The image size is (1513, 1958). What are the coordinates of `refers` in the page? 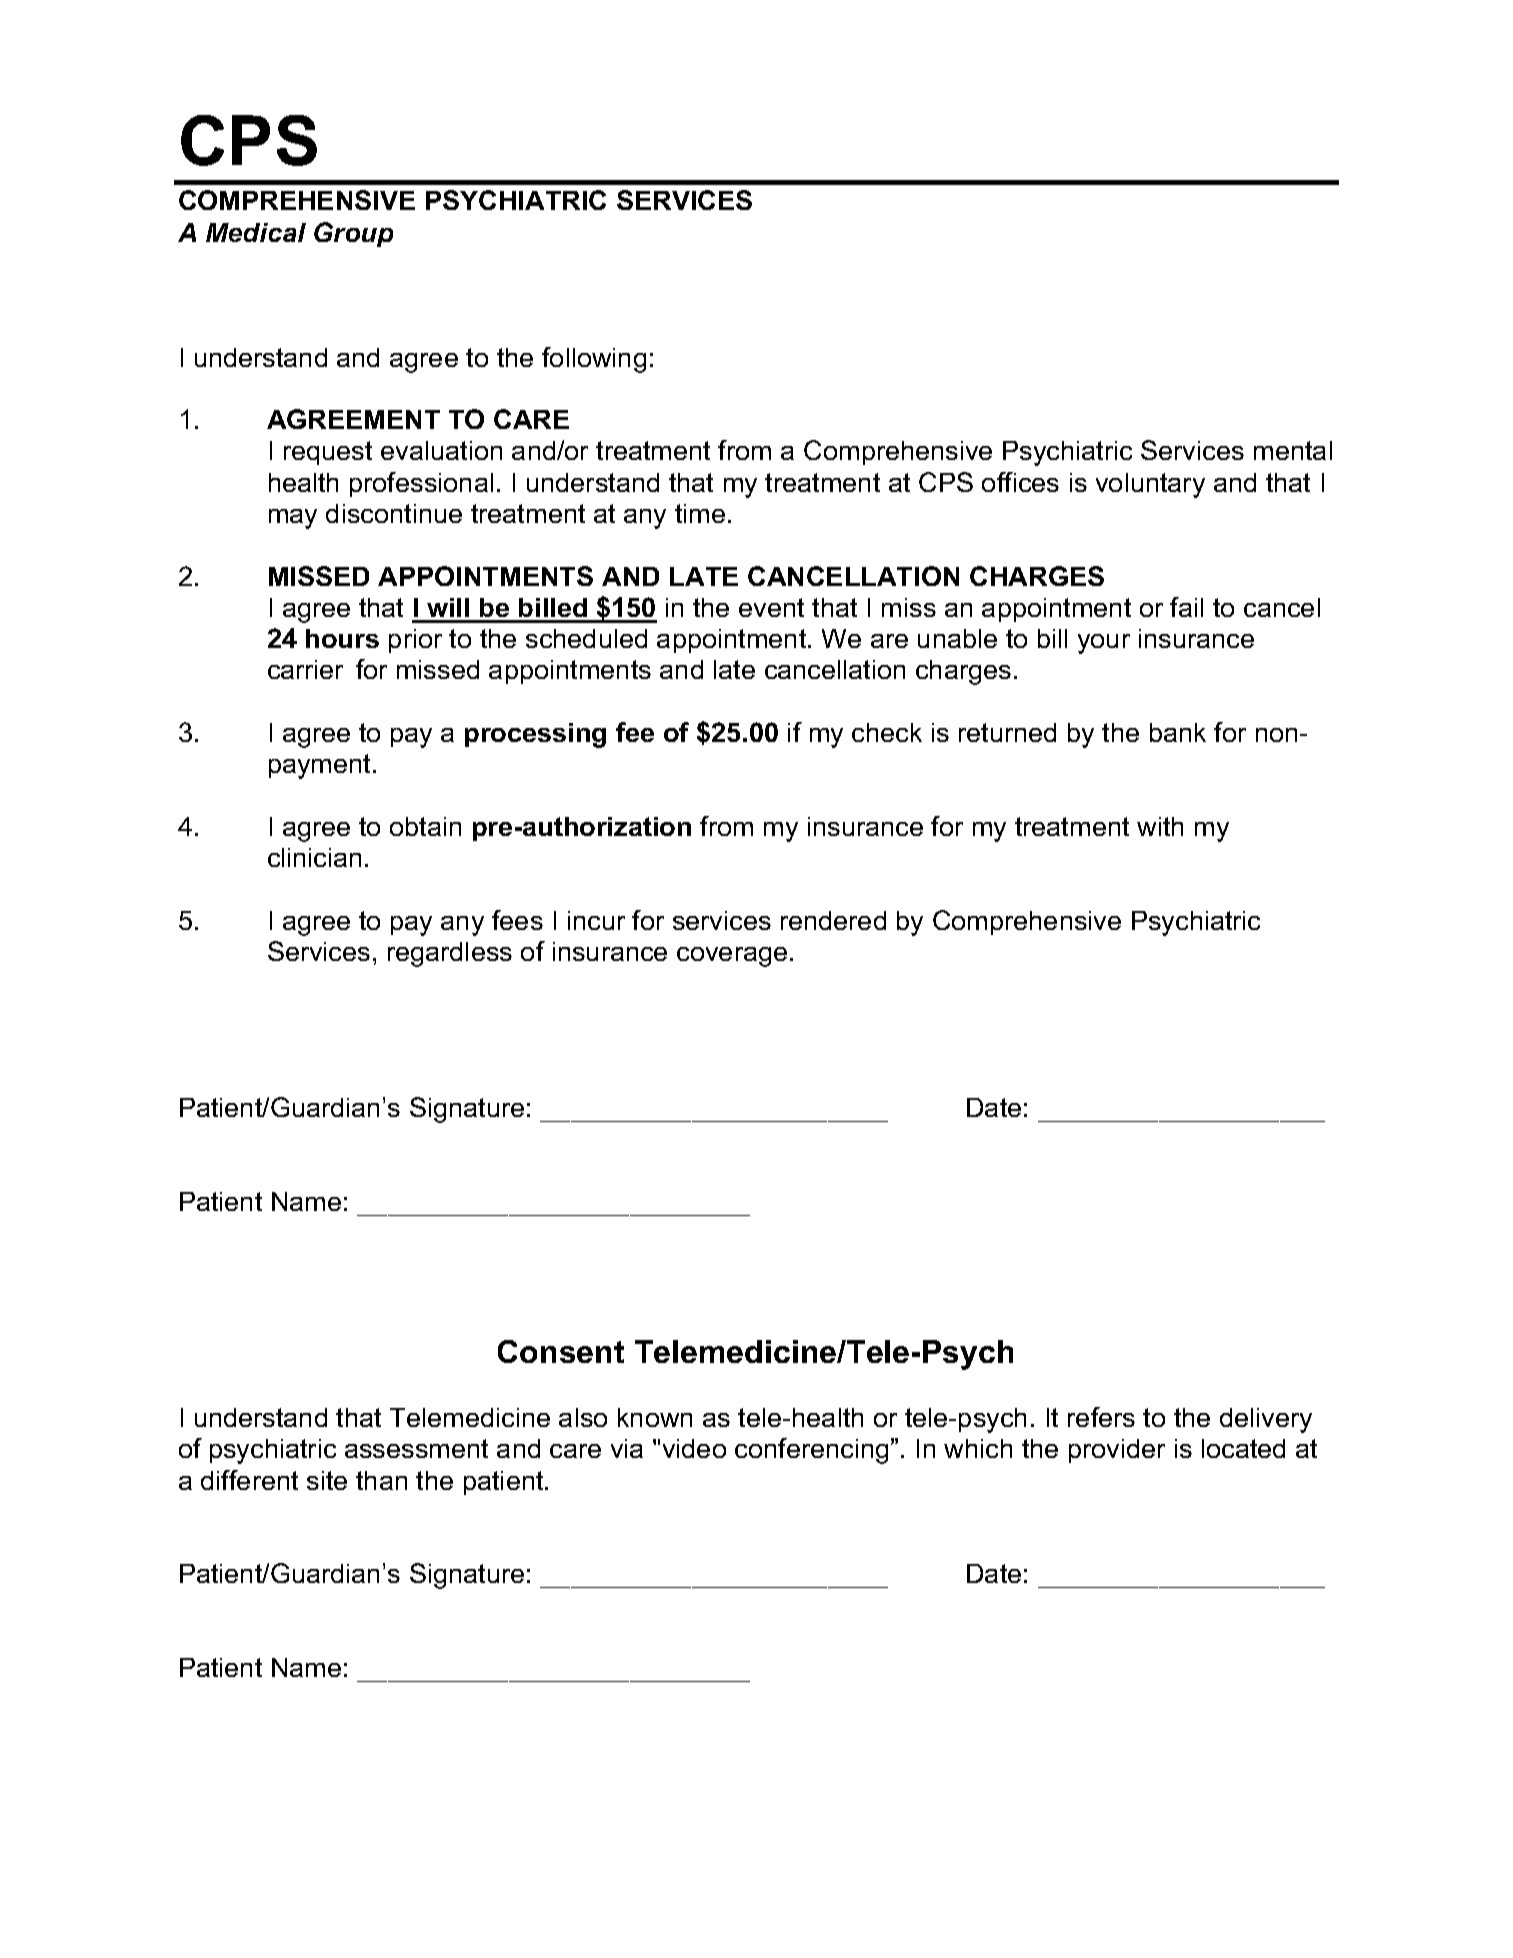 It's located at (1101, 1417).
